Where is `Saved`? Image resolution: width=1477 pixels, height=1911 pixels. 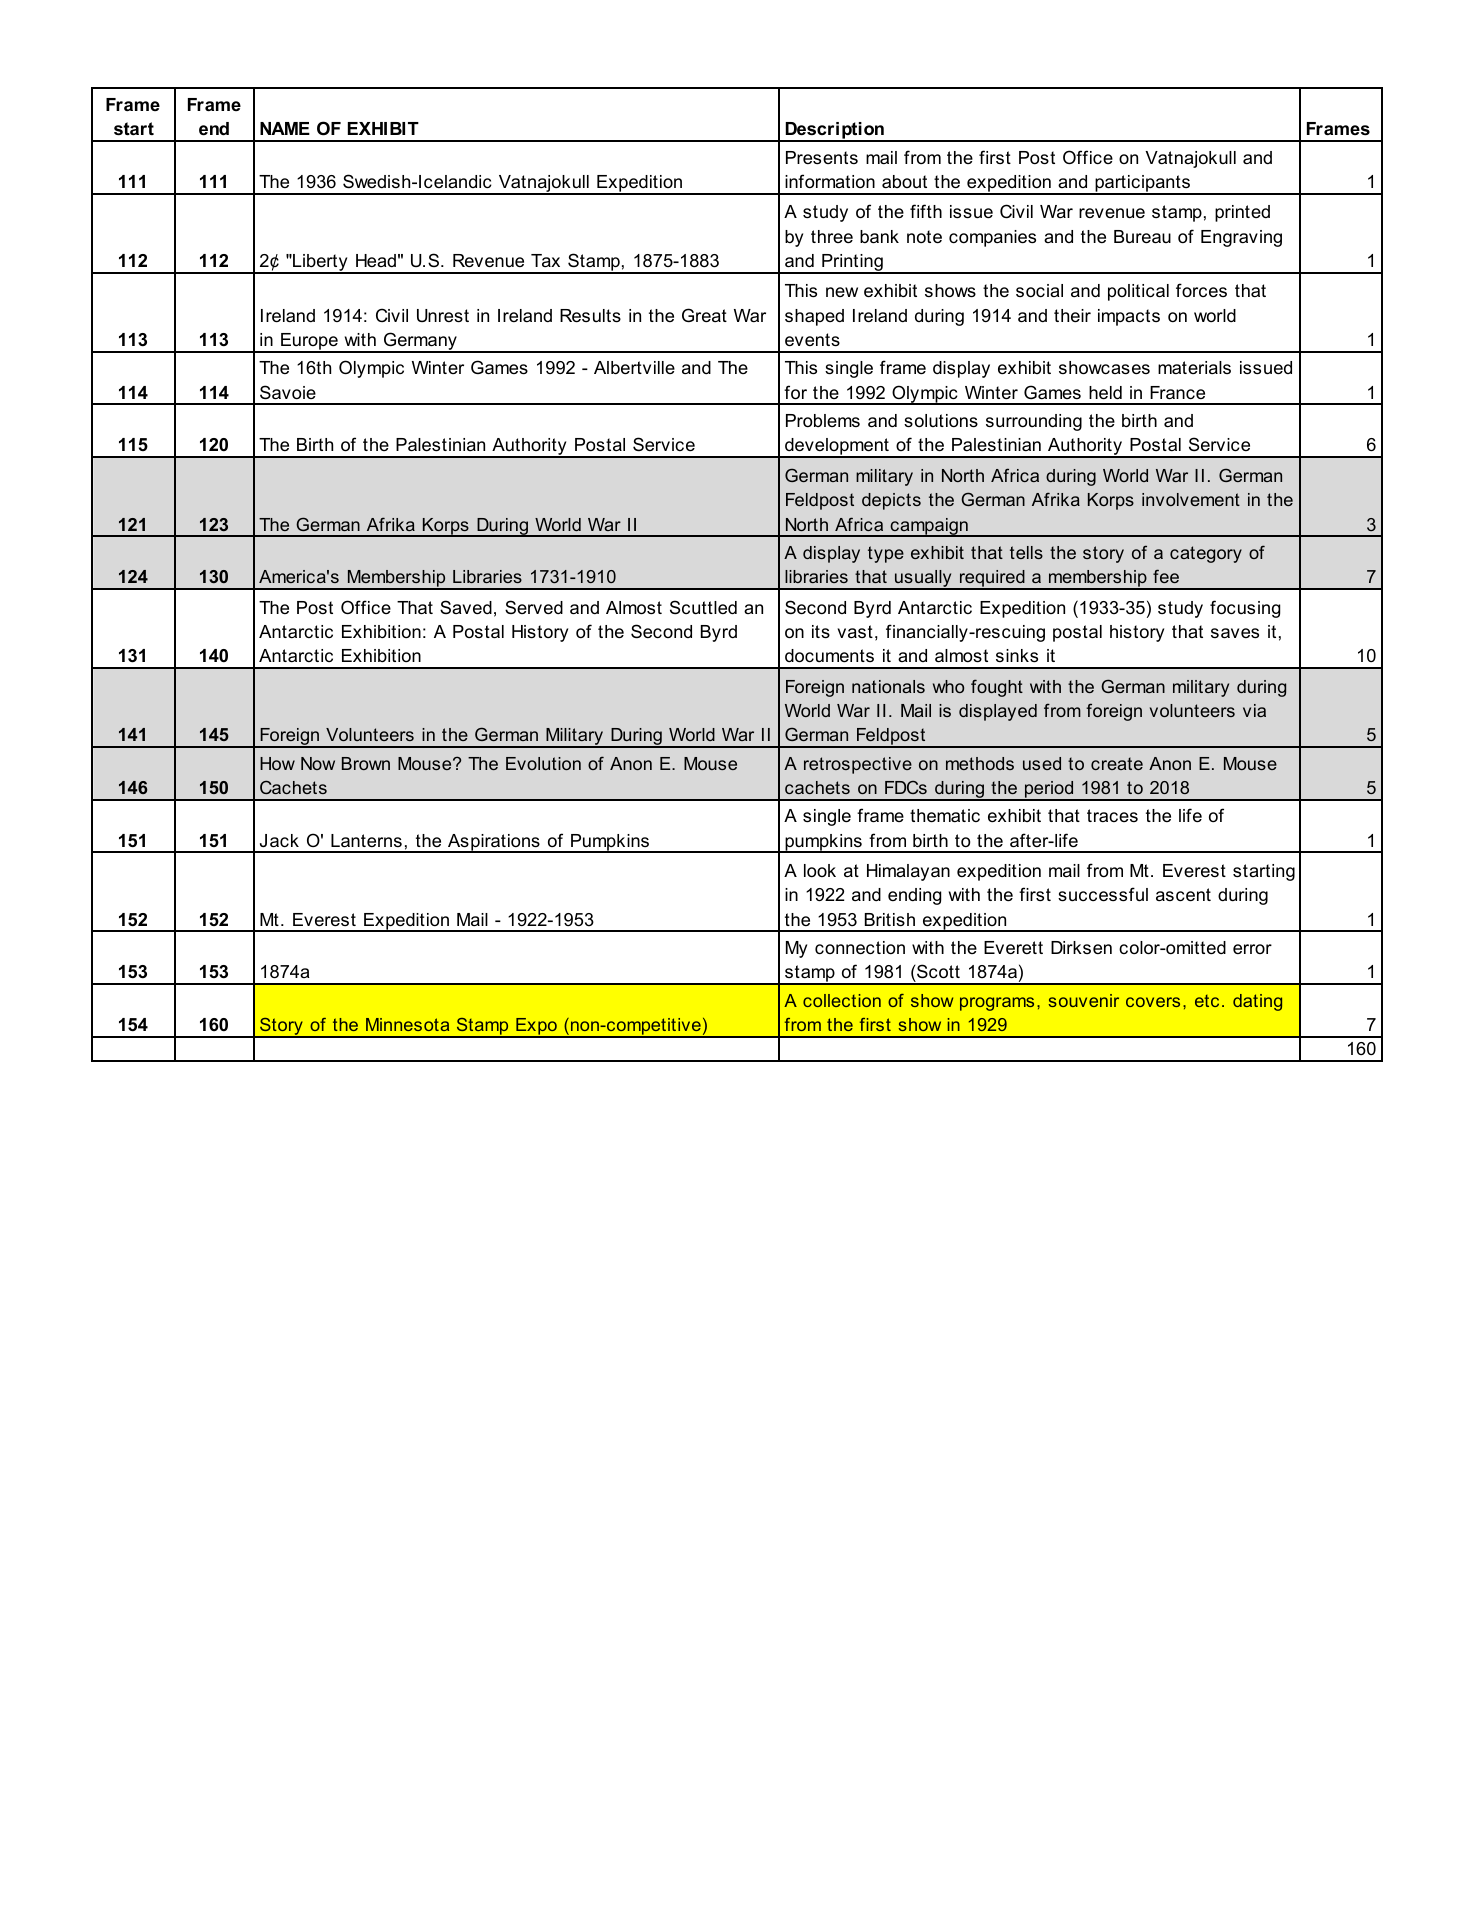 Saved is located at coordinates (466, 607).
